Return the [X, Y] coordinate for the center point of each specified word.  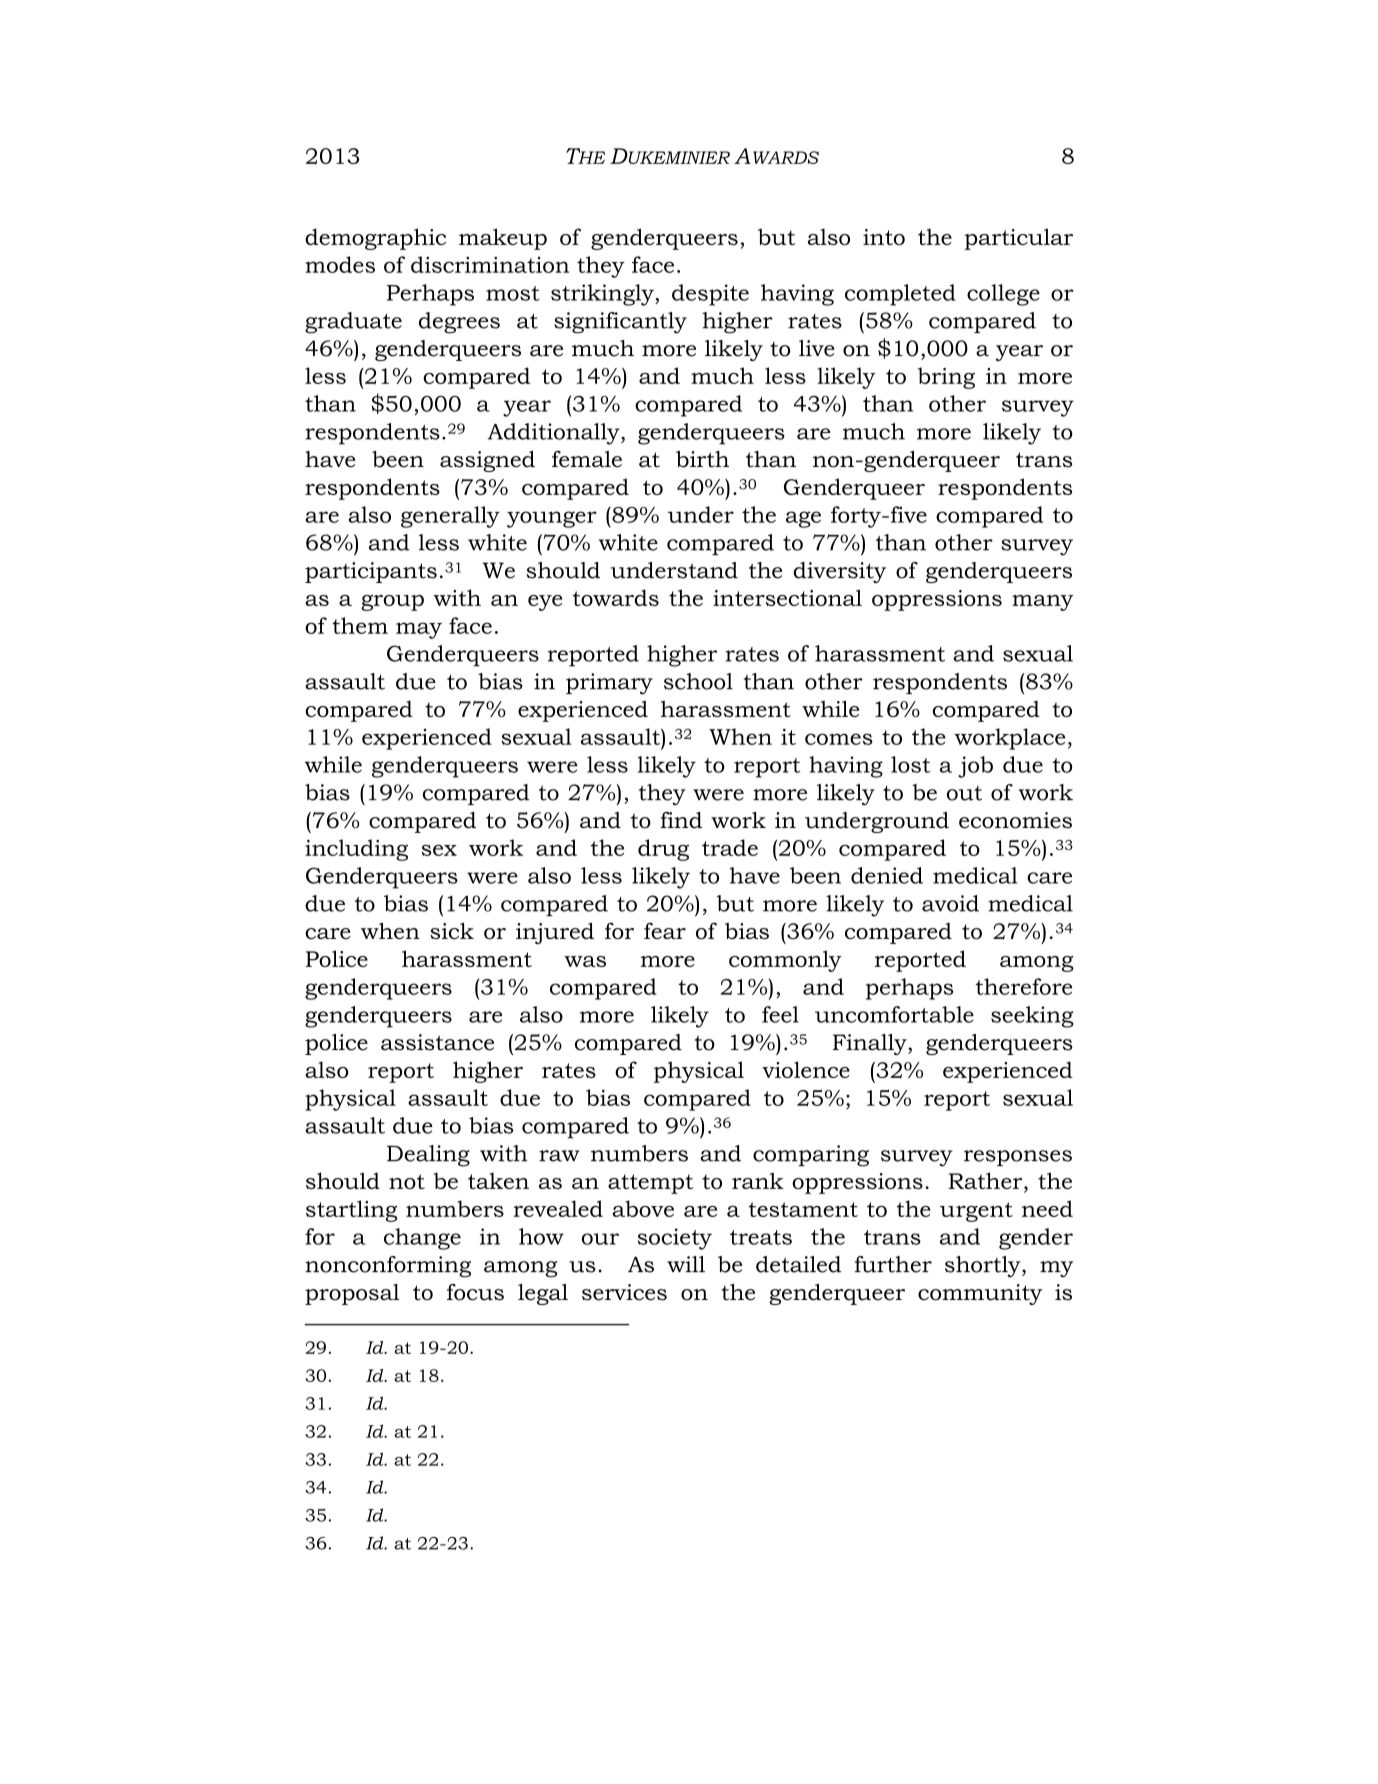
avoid [950, 903]
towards [616, 597]
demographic [375, 239]
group [392, 603]
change [422, 1239]
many [1042, 603]
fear [665, 930]
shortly [984, 1266]
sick [452, 930]
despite [710, 295]
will [686, 1264]
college [1003, 295]
